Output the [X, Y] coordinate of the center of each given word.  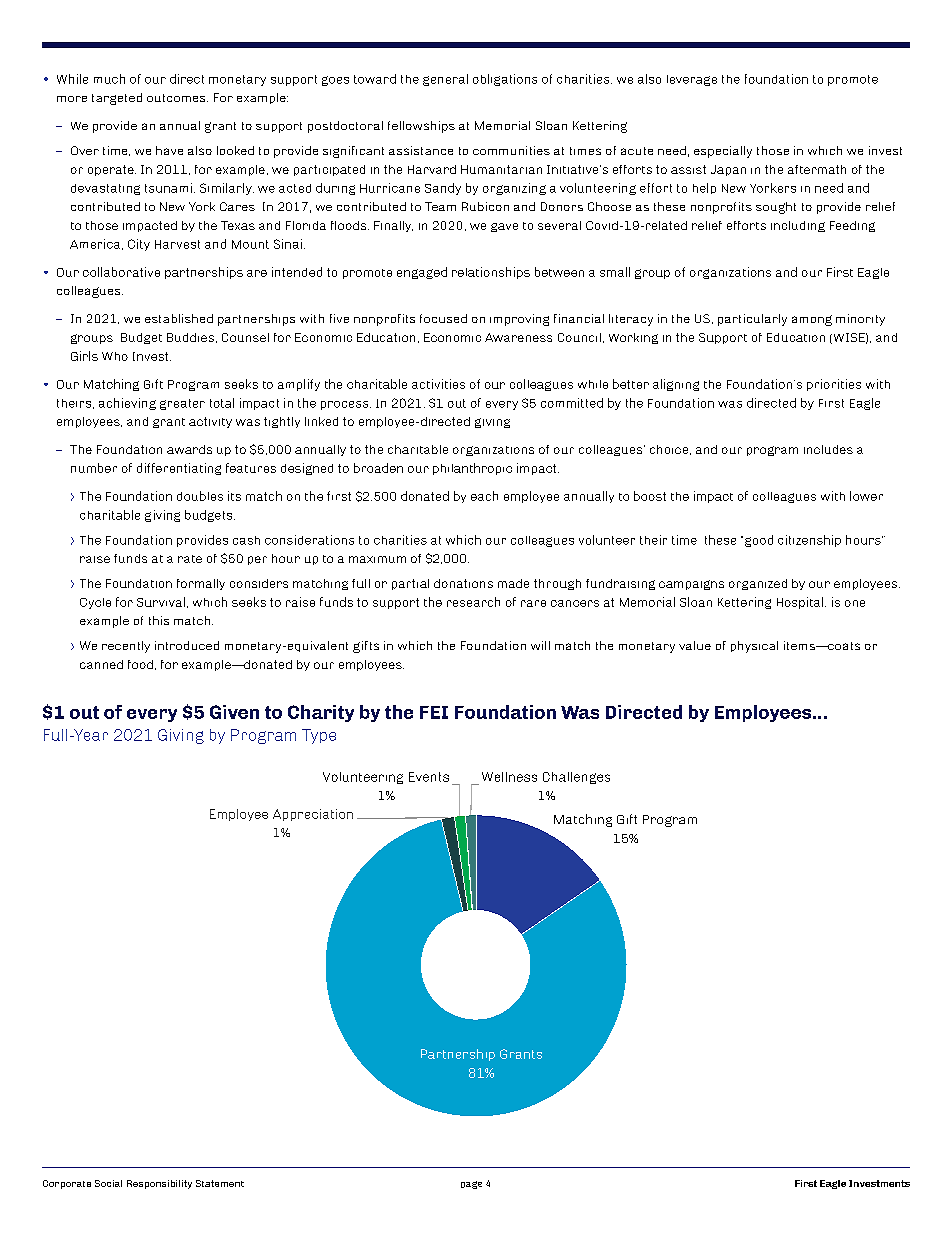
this [159, 620]
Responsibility [159, 1184]
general [445, 80]
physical [754, 647]
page [471, 1185]
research [473, 602]
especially [723, 152]
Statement [220, 1183]
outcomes [177, 98]
